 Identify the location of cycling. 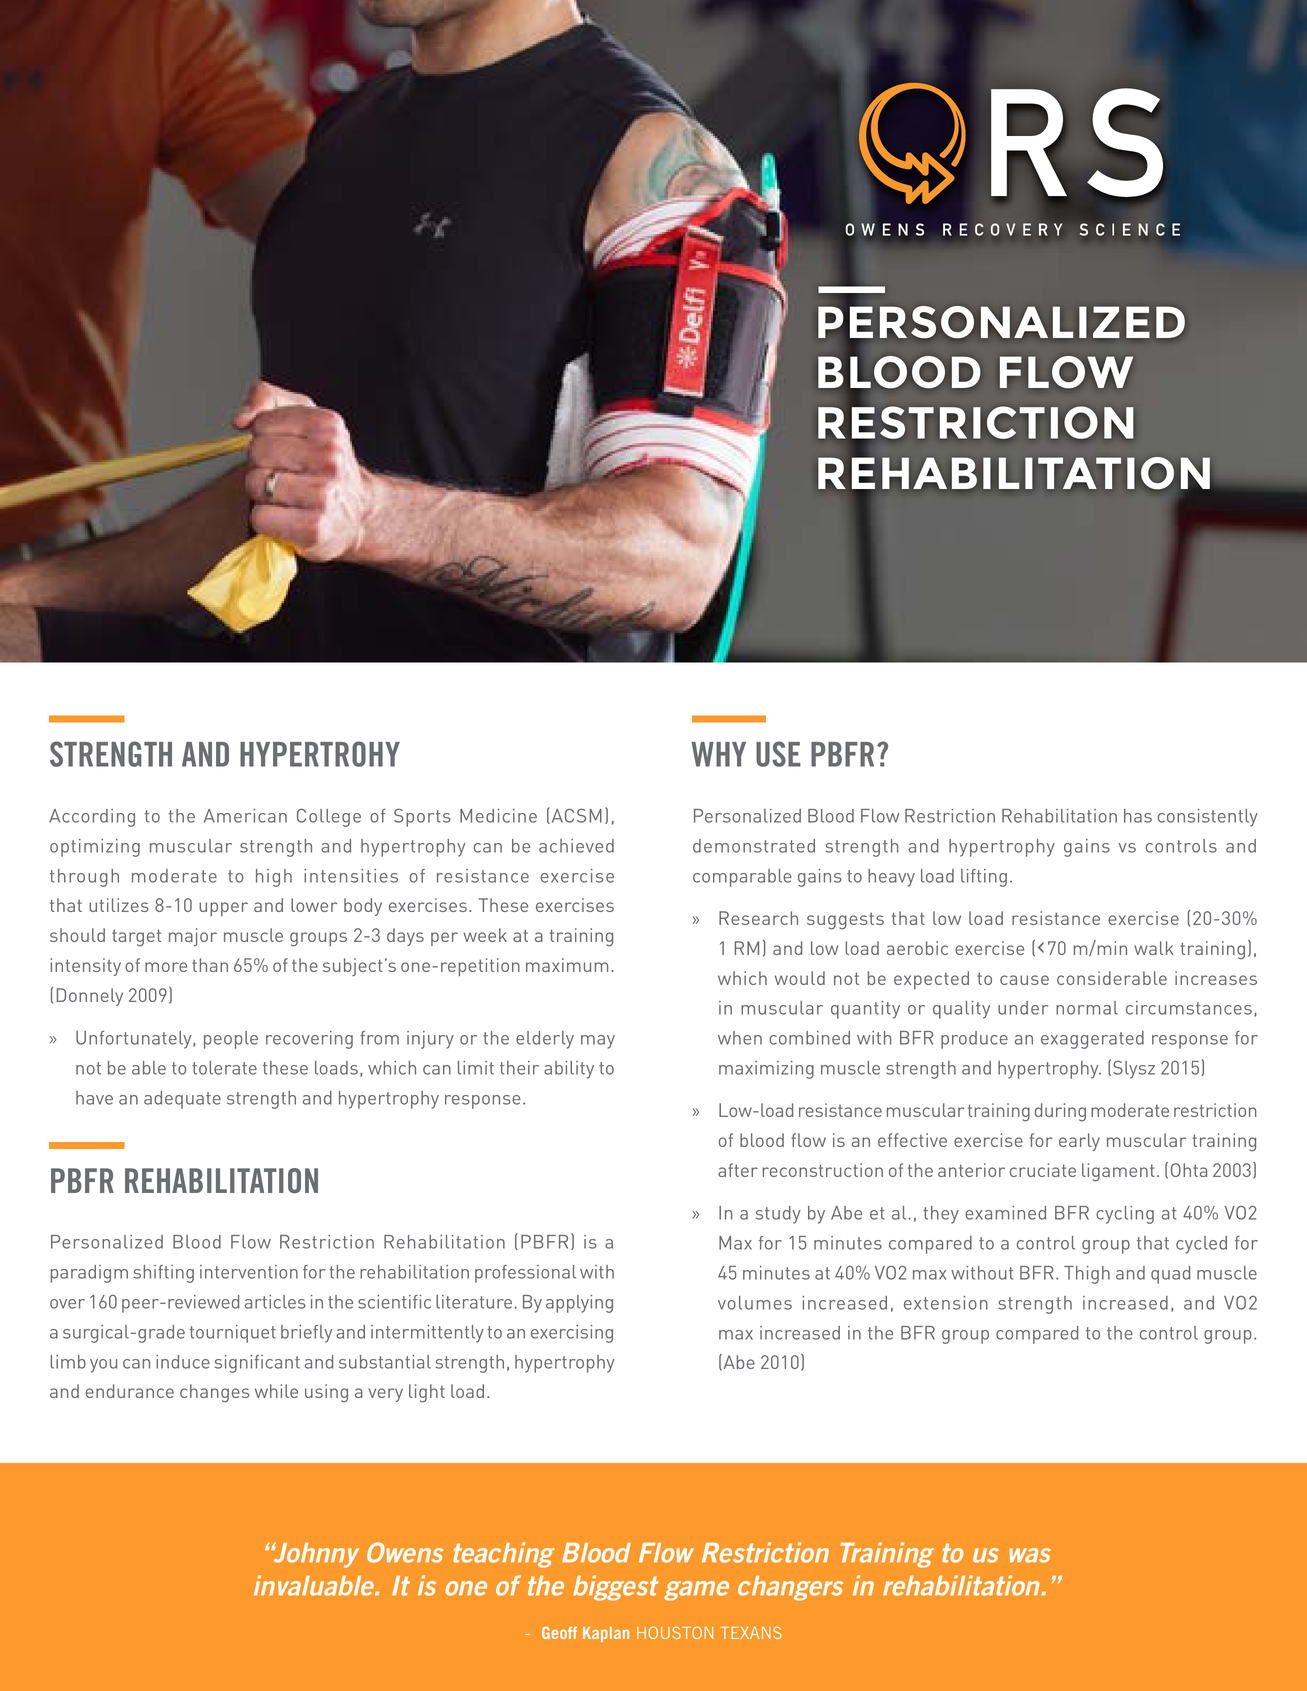
(1125, 1215).
